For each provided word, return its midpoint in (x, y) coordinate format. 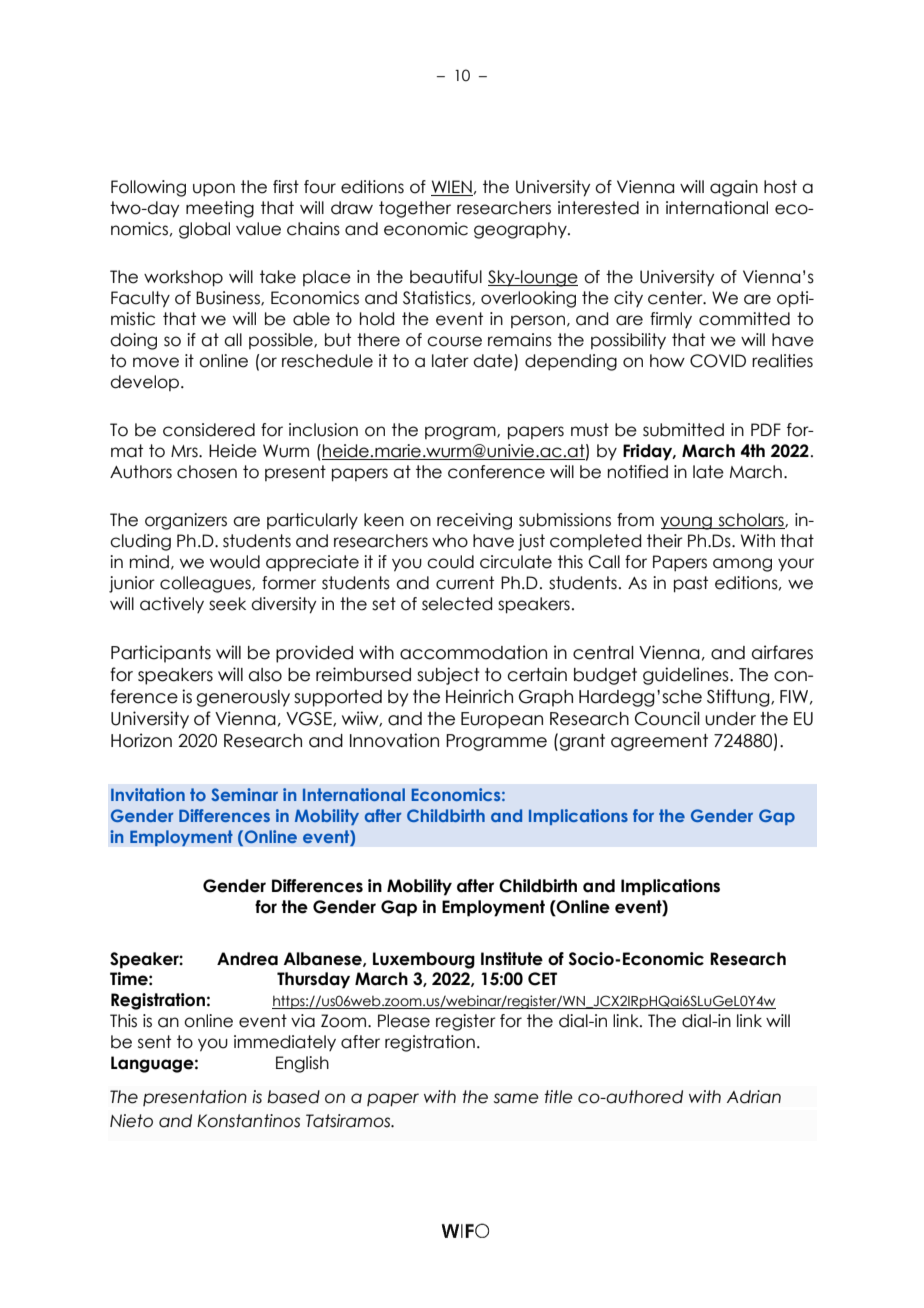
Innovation (394, 740)
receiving (474, 521)
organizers (186, 521)
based (293, 1097)
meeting (220, 209)
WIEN (452, 188)
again (734, 188)
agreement (659, 742)
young (687, 523)
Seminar (244, 794)
